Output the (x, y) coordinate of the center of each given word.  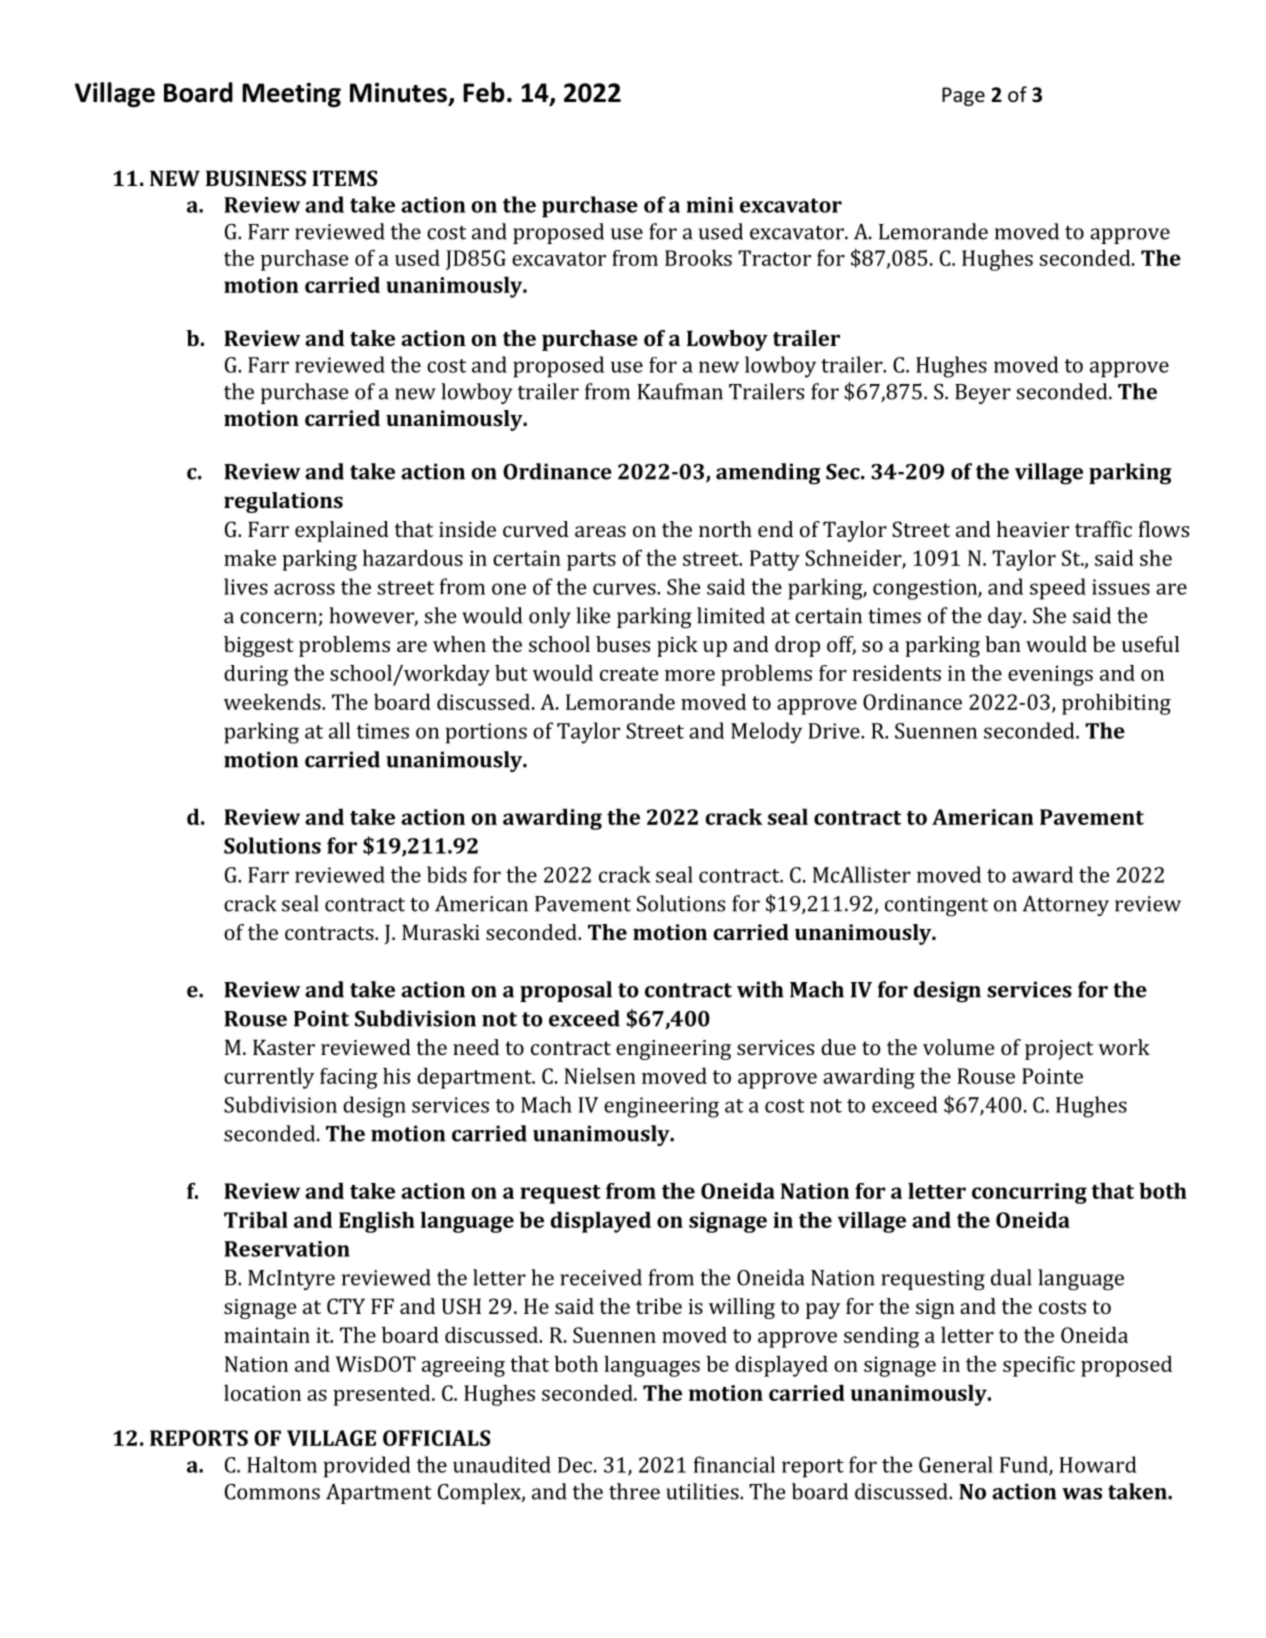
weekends (273, 702)
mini (710, 205)
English (377, 1222)
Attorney (1066, 906)
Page (963, 96)
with (760, 989)
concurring (1029, 1193)
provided (367, 1467)
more (690, 675)
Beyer (983, 394)
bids (447, 874)
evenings (1050, 675)
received (601, 1277)
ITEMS (344, 178)
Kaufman (680, 391)
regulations (283, 502)
